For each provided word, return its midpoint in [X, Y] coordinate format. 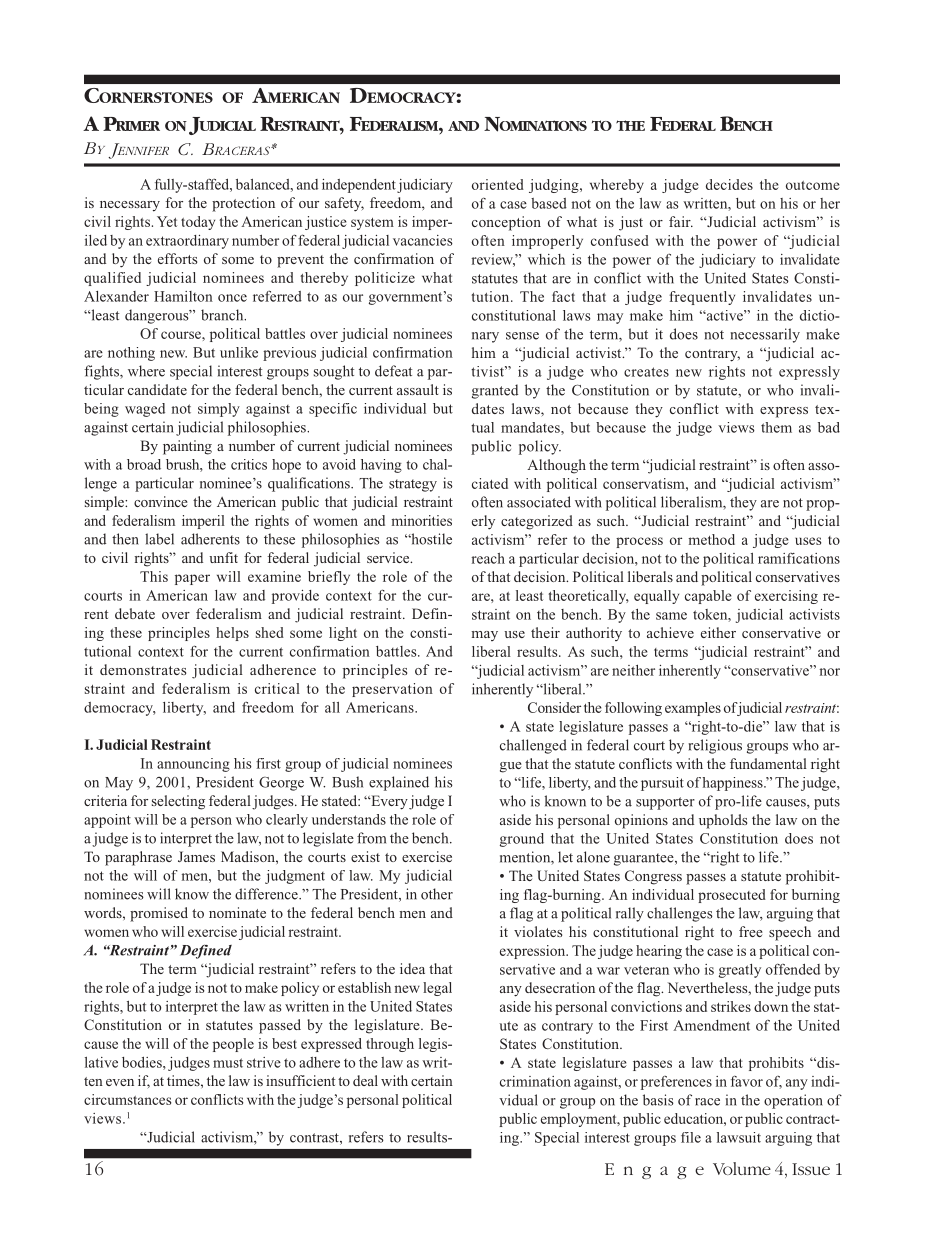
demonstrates [143, 669]
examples [693, 709]
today [198, 223]
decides [729, 184]
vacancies [423, 240]
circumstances [127, 1099]
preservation [392, 690]
